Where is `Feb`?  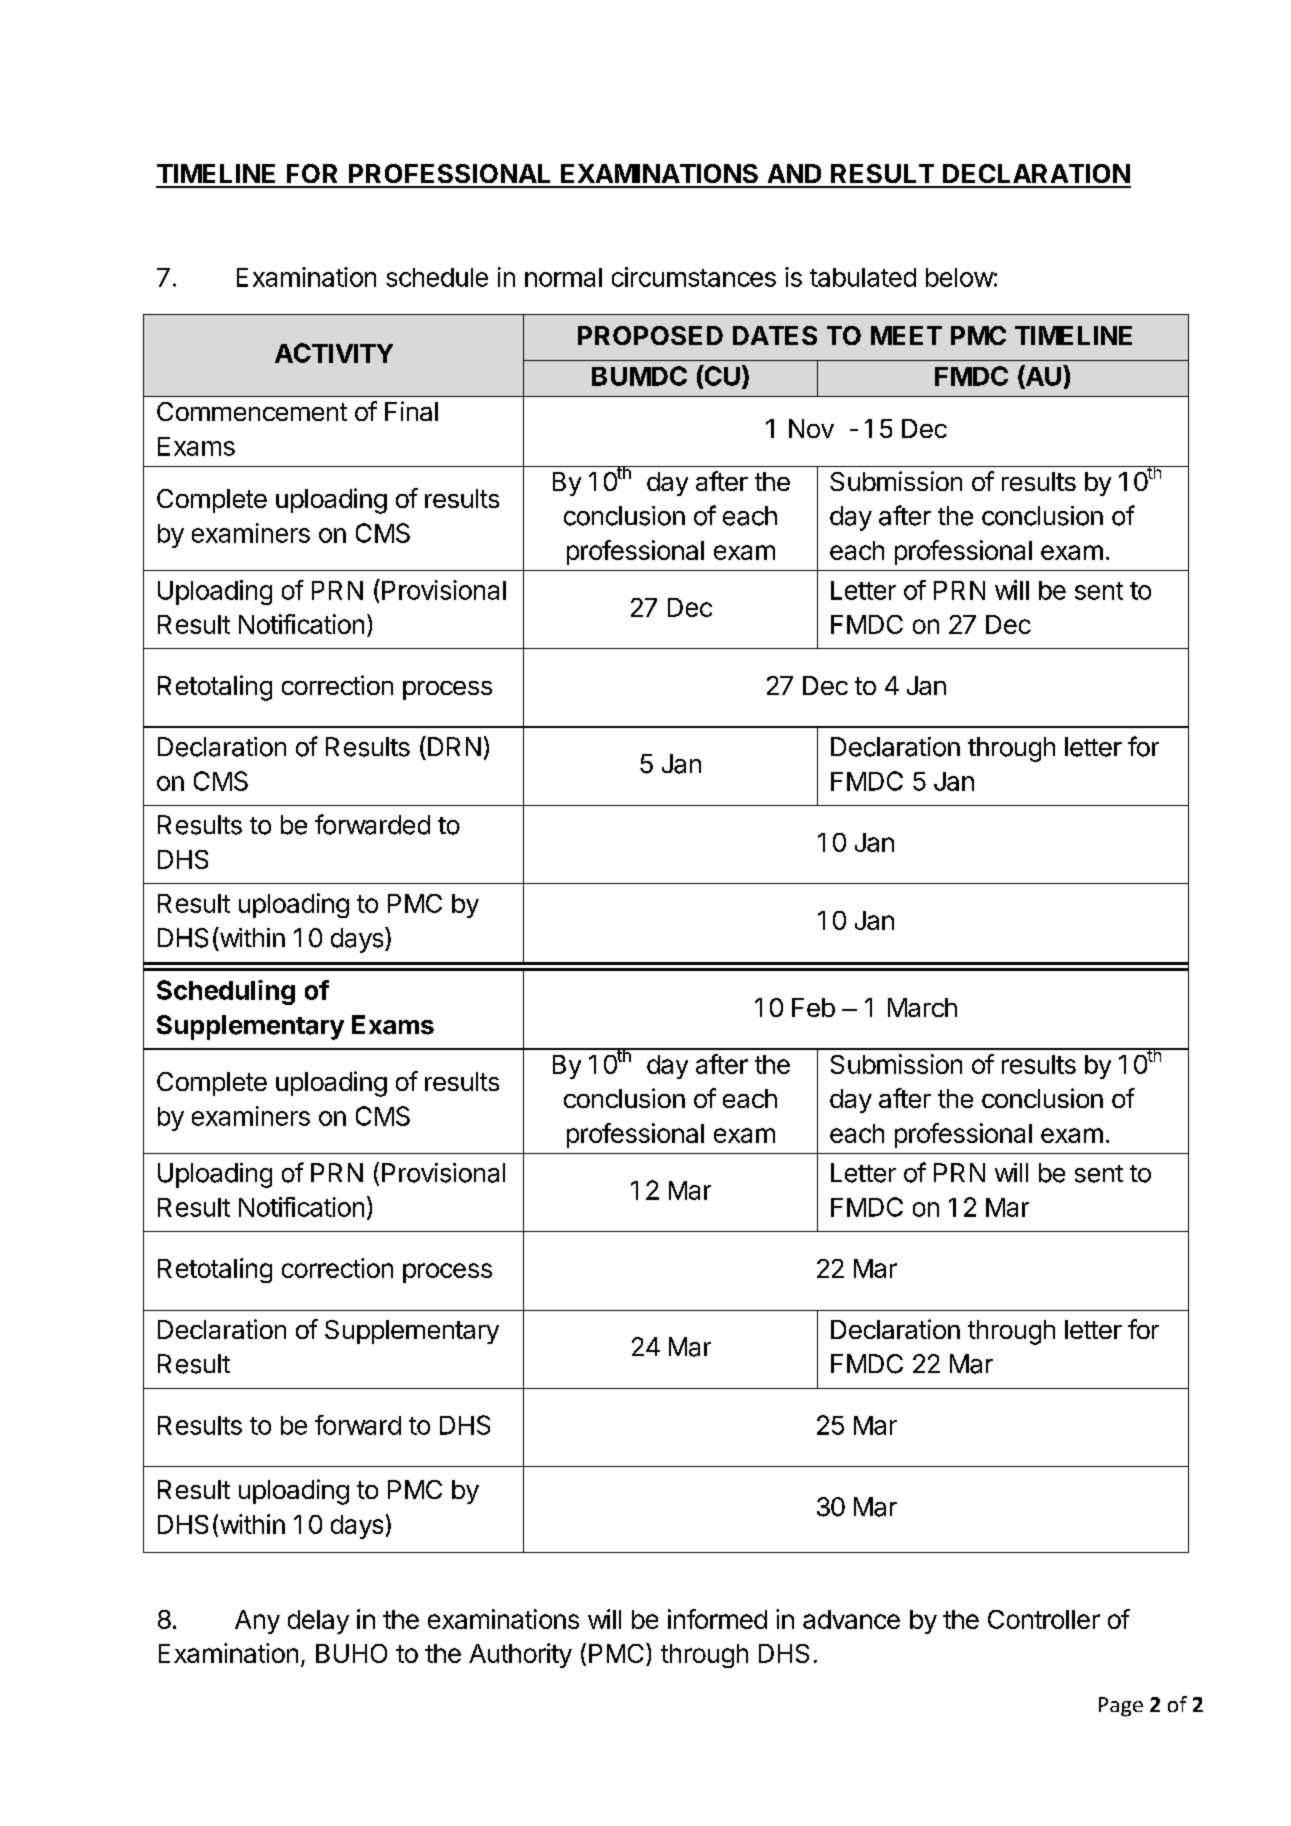 Feb is located at coordinates (813, 1007).
